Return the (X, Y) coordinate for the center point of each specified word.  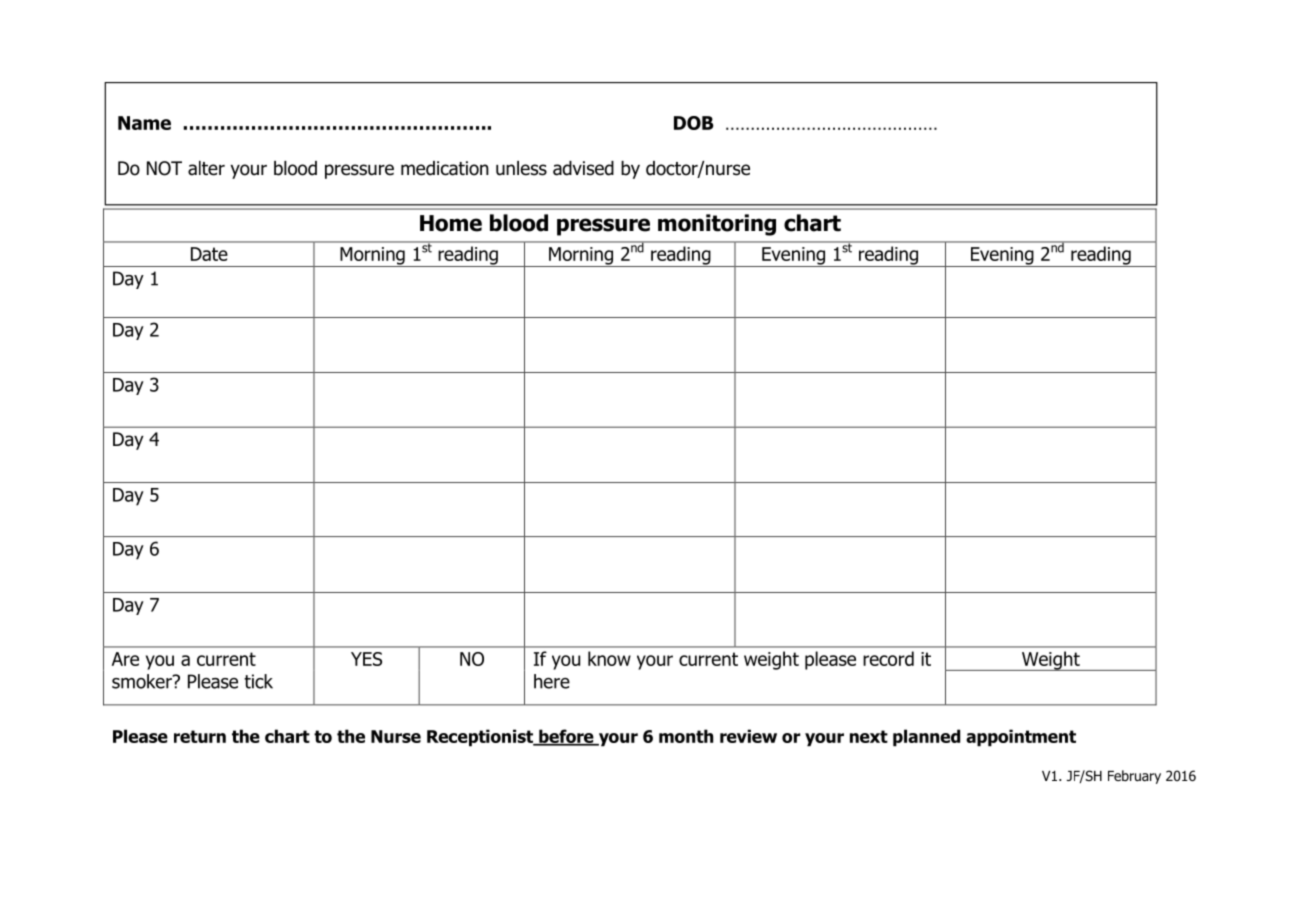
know (609, 658)
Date (209, 254)
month (686, 736)
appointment (1021, 738)
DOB (694, 123)
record (888, 658)
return (200, 736)
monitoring (717, 225)
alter (206, 168)
